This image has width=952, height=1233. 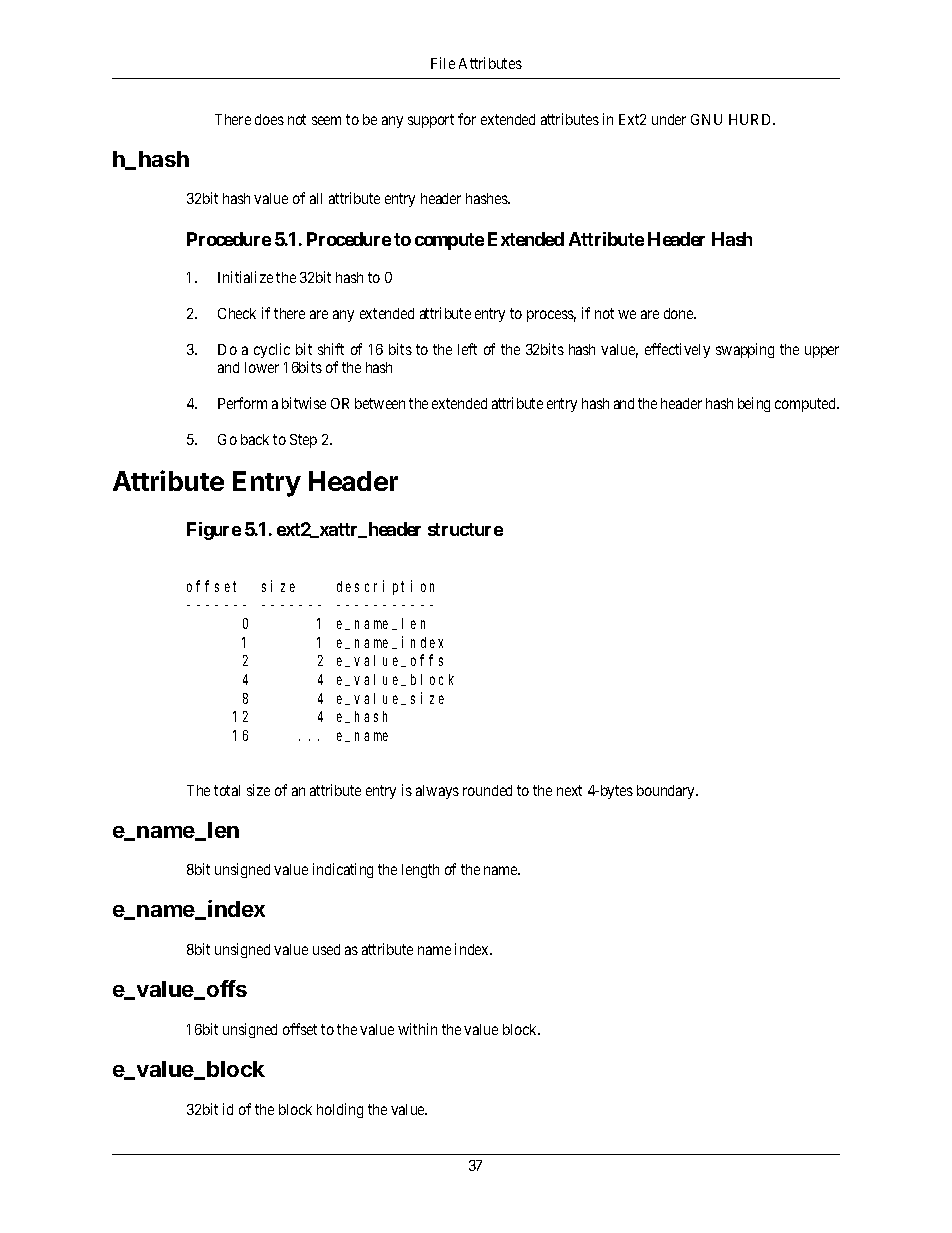 What do you see at coordinates (303, 441) in the image?
I see `Step` at bounding box center [303, 441].
